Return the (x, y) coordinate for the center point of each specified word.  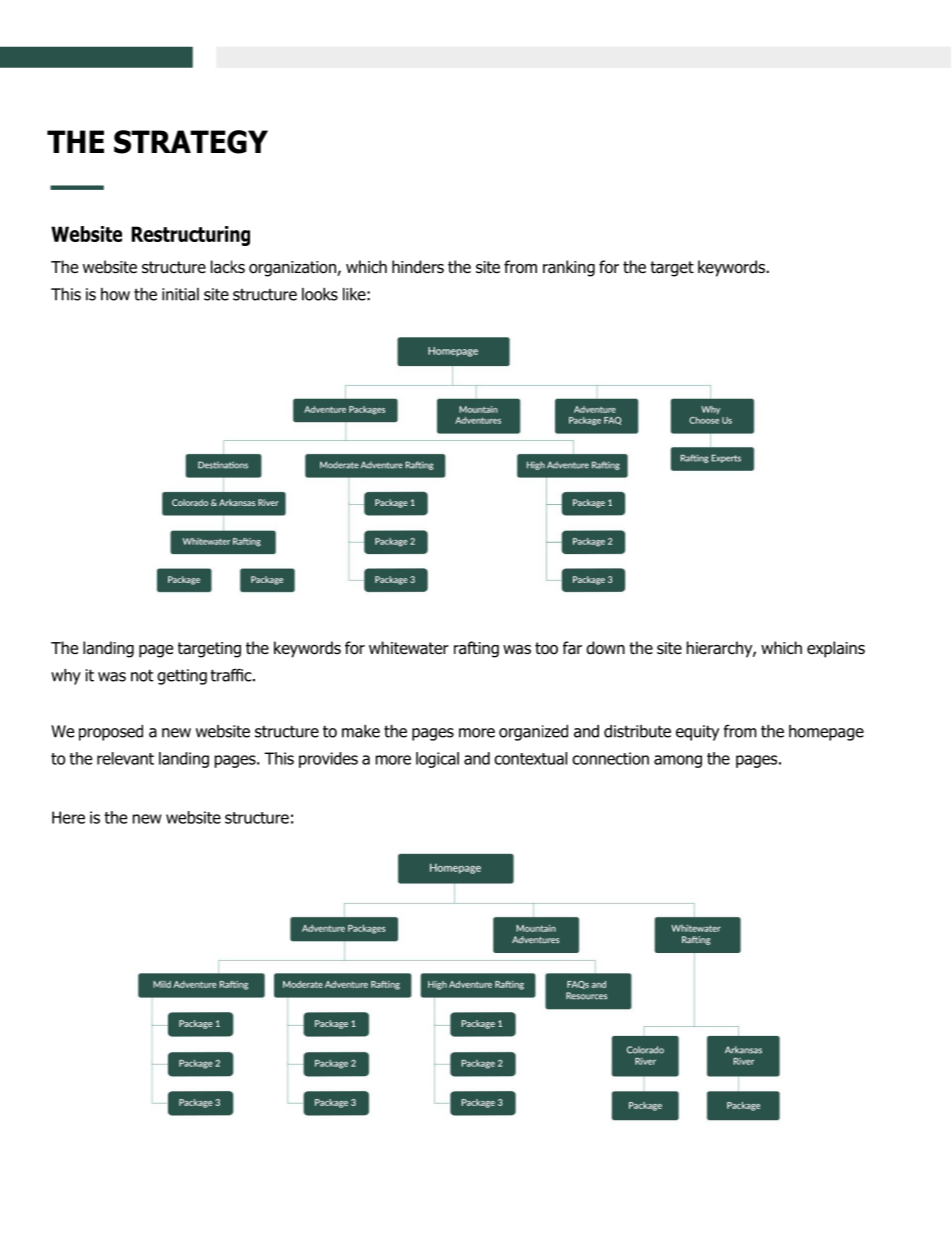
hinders (418, 267)
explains (836, 649)
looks (320, 294)
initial (180, 294)
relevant (125, 758)
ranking (569, 268)
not (142, 675)
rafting (476, 649)
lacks (228, 267)
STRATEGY (191, 142)
